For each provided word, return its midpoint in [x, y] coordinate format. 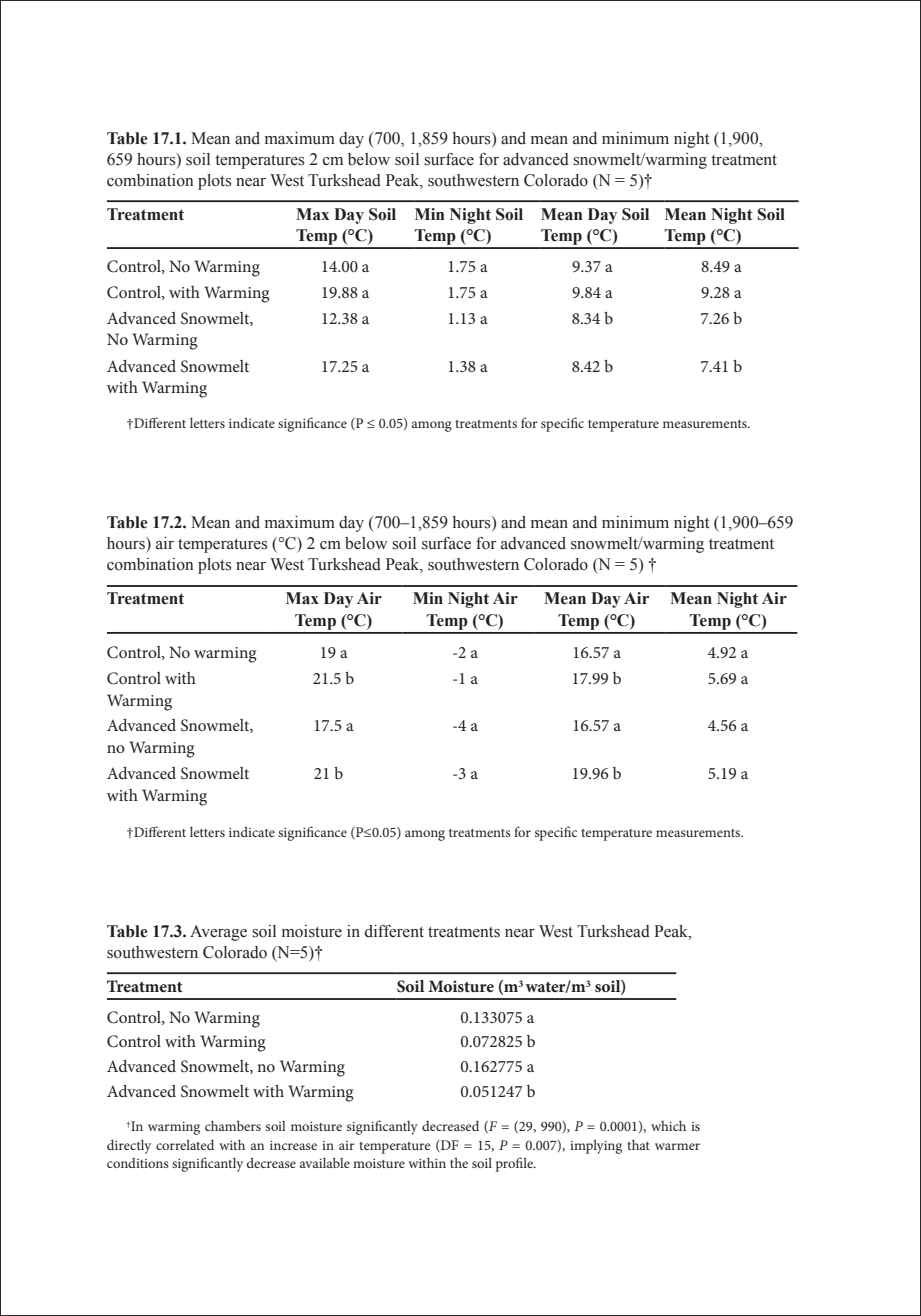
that [638, 1144]
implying [596, 1147]
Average [218, 933]
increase [293, 1145]
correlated [185, 1144]
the [459, 1162]
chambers [233, 1125]
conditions [138, 1163]
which [668, 1125]
